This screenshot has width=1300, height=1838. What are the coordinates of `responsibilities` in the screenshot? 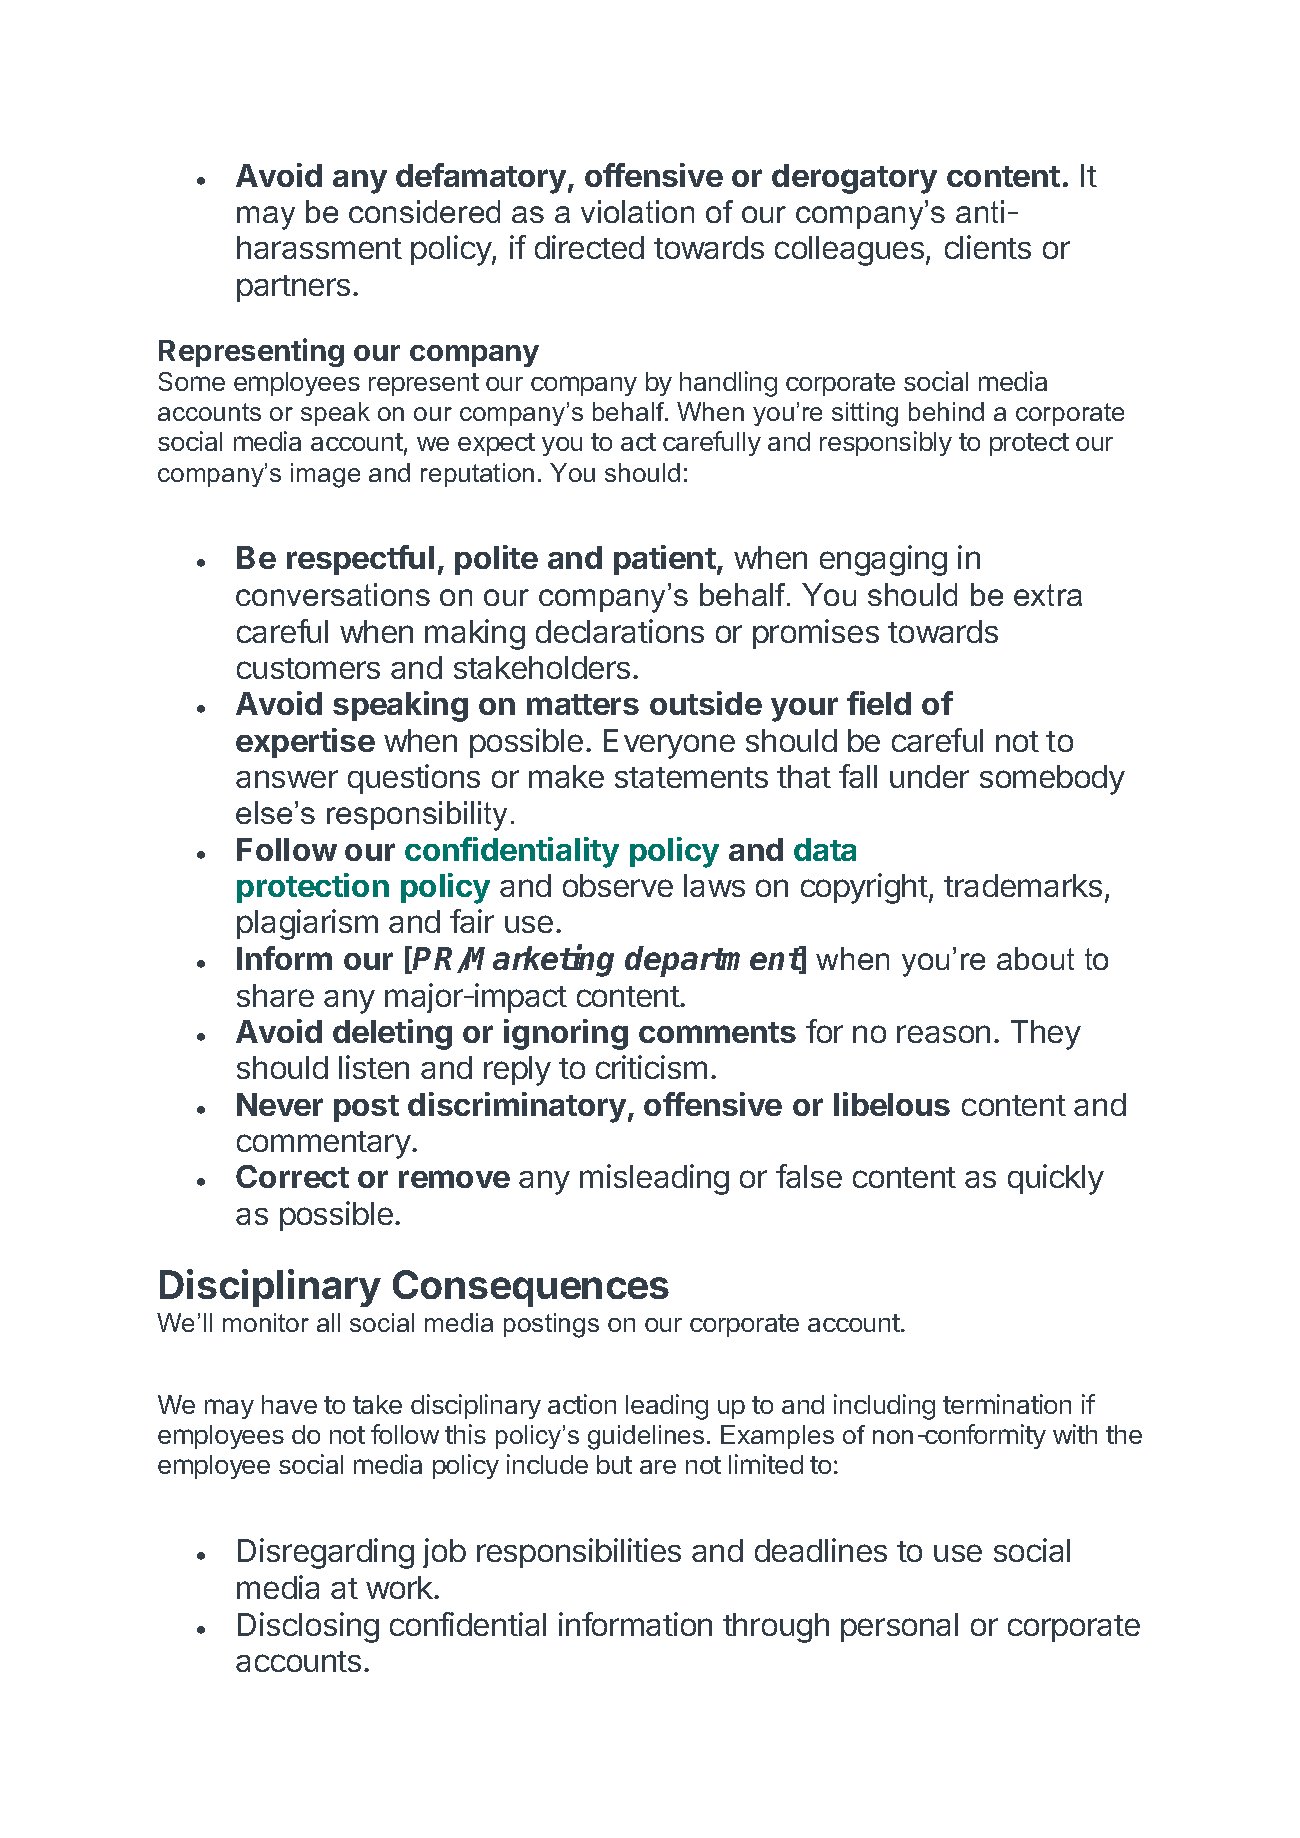 It's located at (579, 1553).
